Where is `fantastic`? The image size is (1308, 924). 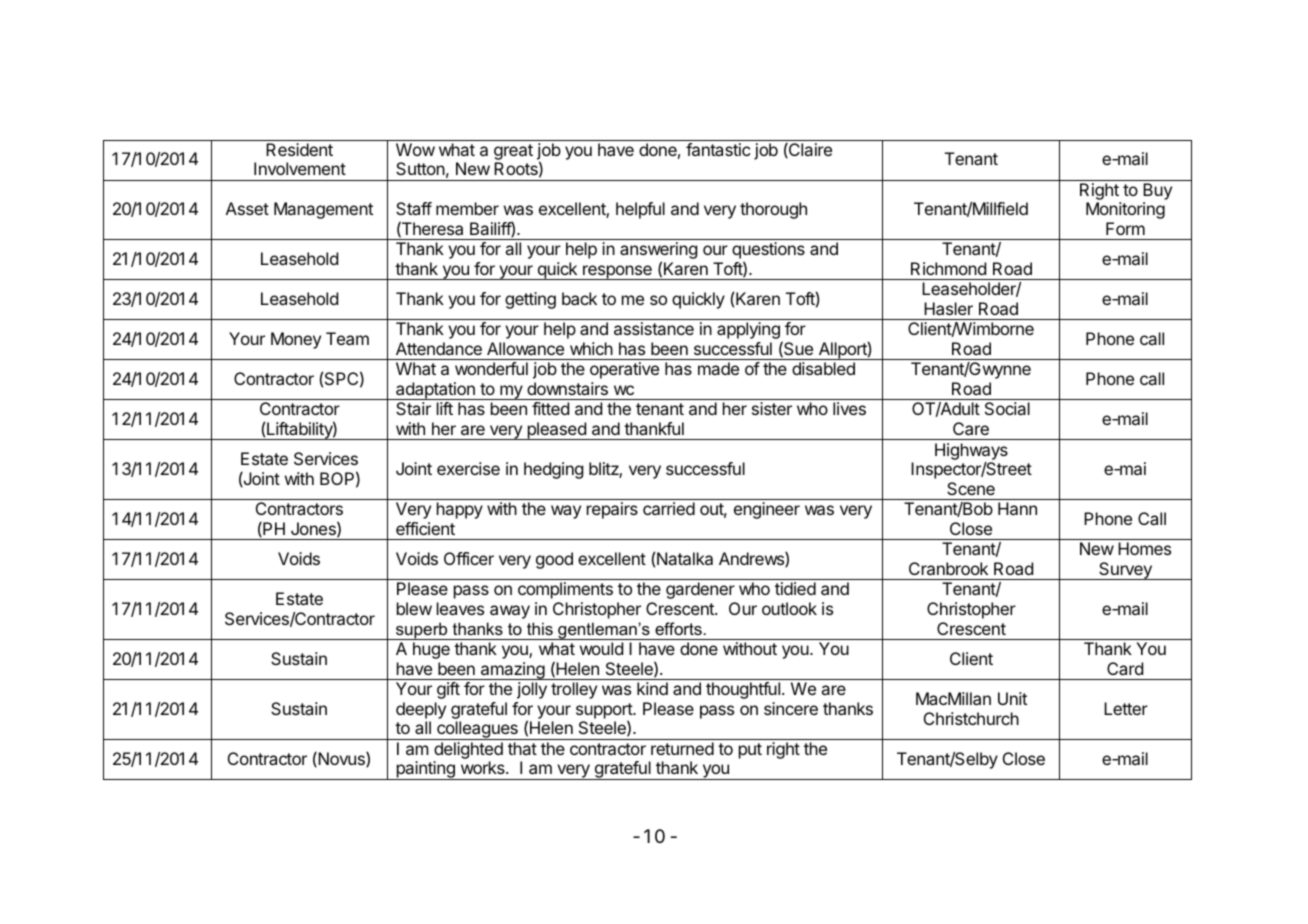 fantastic is located at coordinates (718, 149).
